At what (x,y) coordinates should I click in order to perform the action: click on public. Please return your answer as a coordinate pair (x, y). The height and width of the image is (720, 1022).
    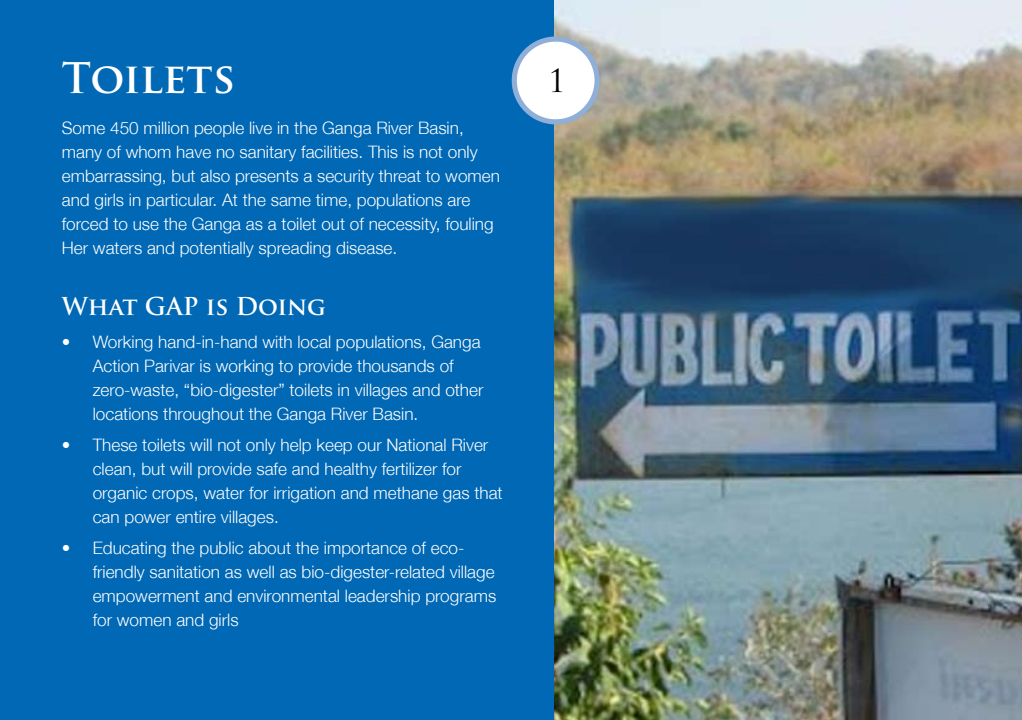
    Looking at the image, I should click on (221, 549).
